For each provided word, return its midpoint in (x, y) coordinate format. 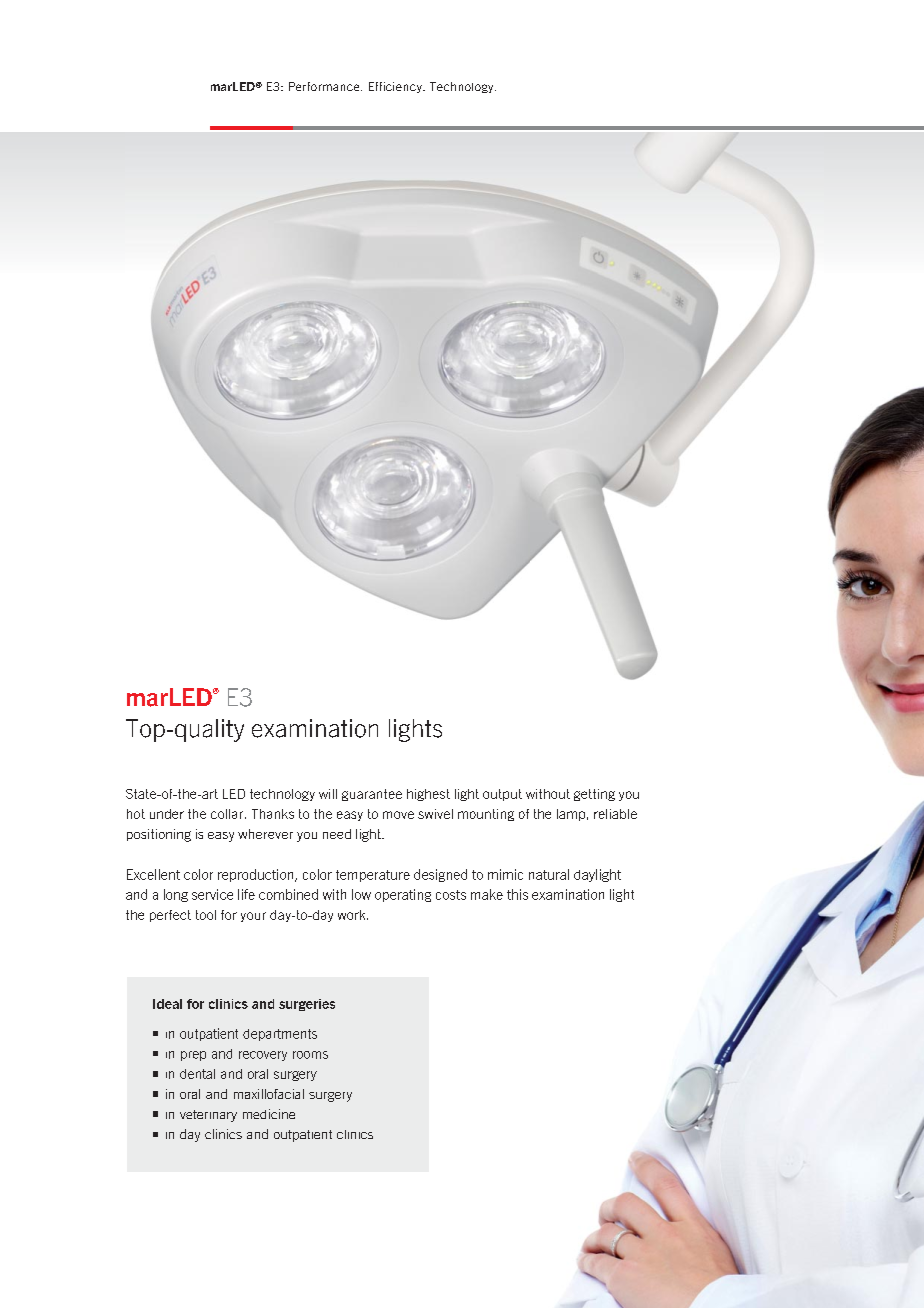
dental (197, 1074)
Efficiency (396, 87)
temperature (373, 876)
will (328, 794)
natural (549, 874)
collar (228, 814)
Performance (325, 86)
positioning (159, 835)
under (167, 814)
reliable (615, 814)
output (502, 795)
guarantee (372, 795)
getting (594, 795)
